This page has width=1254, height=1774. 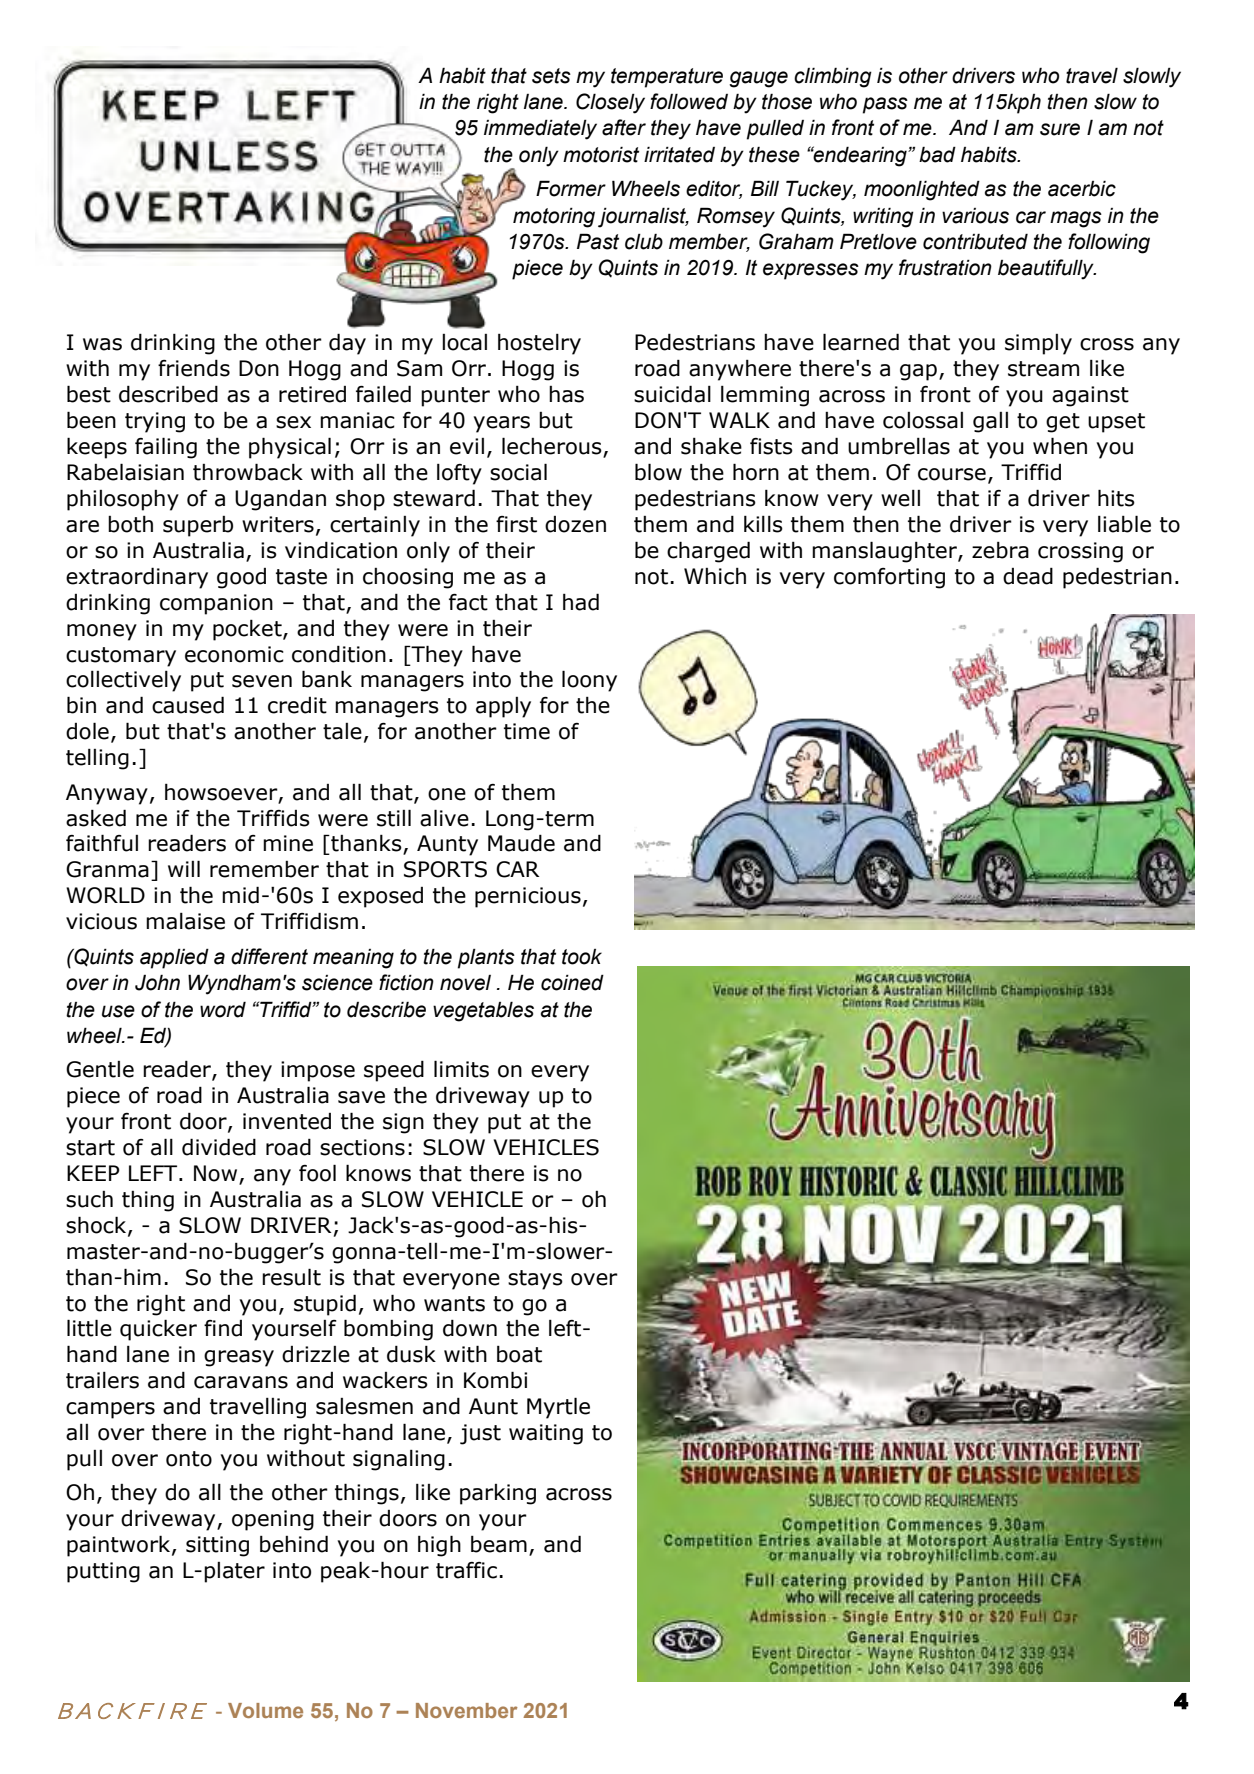 What do you see at coordinates (528, 897) in the page?
I see `pernicious` at bounding box center [528, 897].
